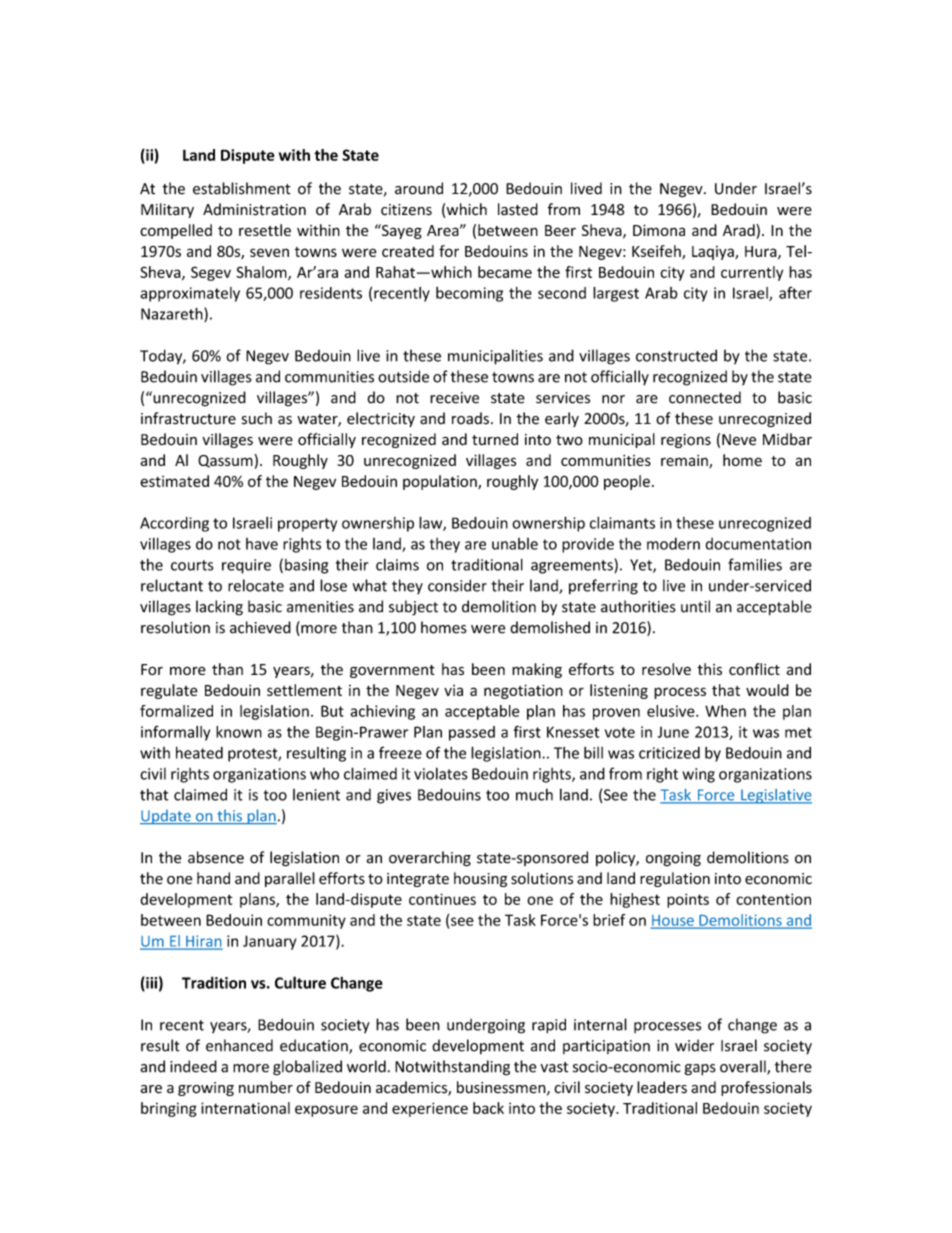  I want to click on back, so click(488, 1108).
